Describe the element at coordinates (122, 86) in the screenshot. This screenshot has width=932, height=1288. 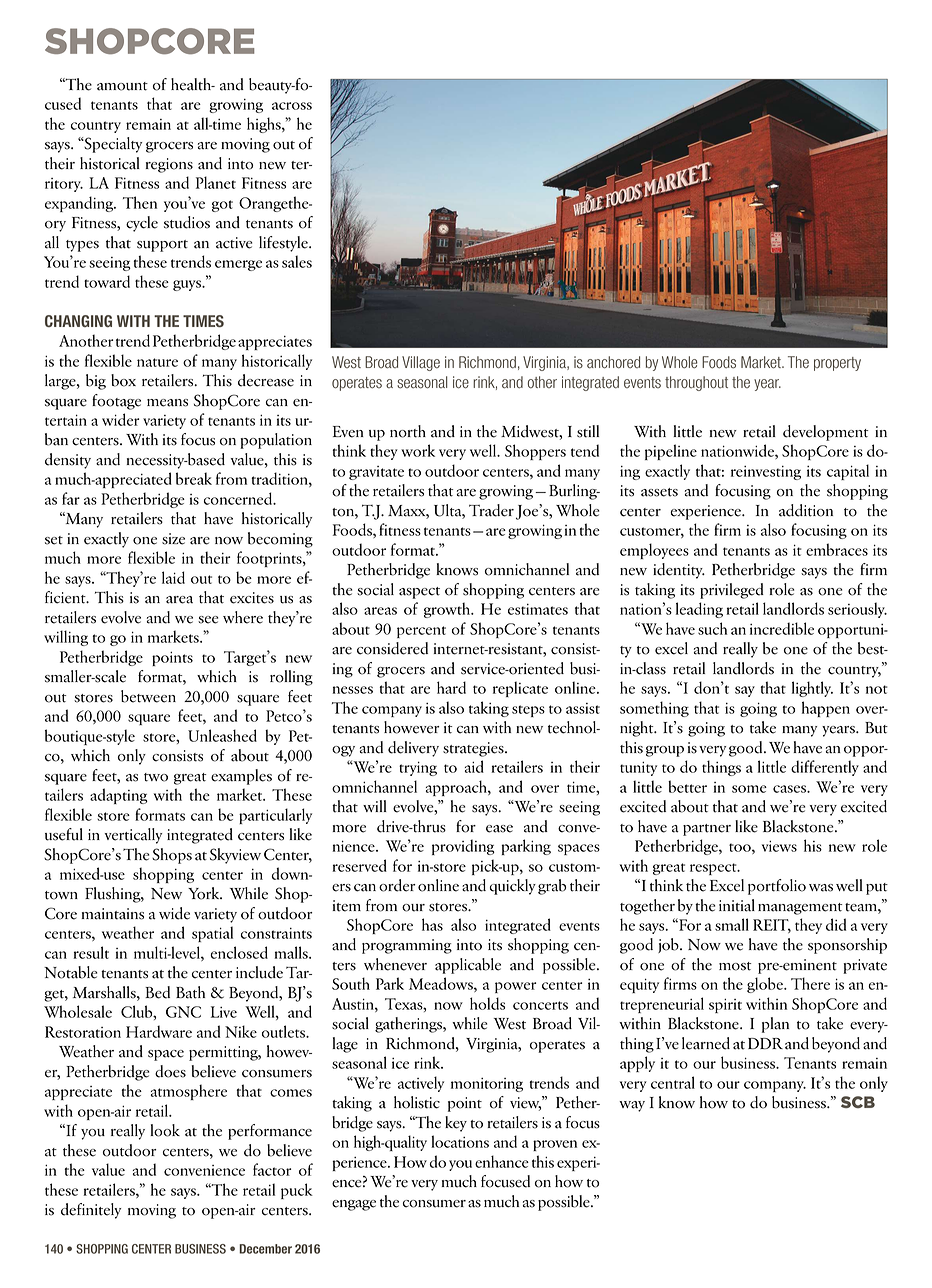
I see `amount` at that location.
